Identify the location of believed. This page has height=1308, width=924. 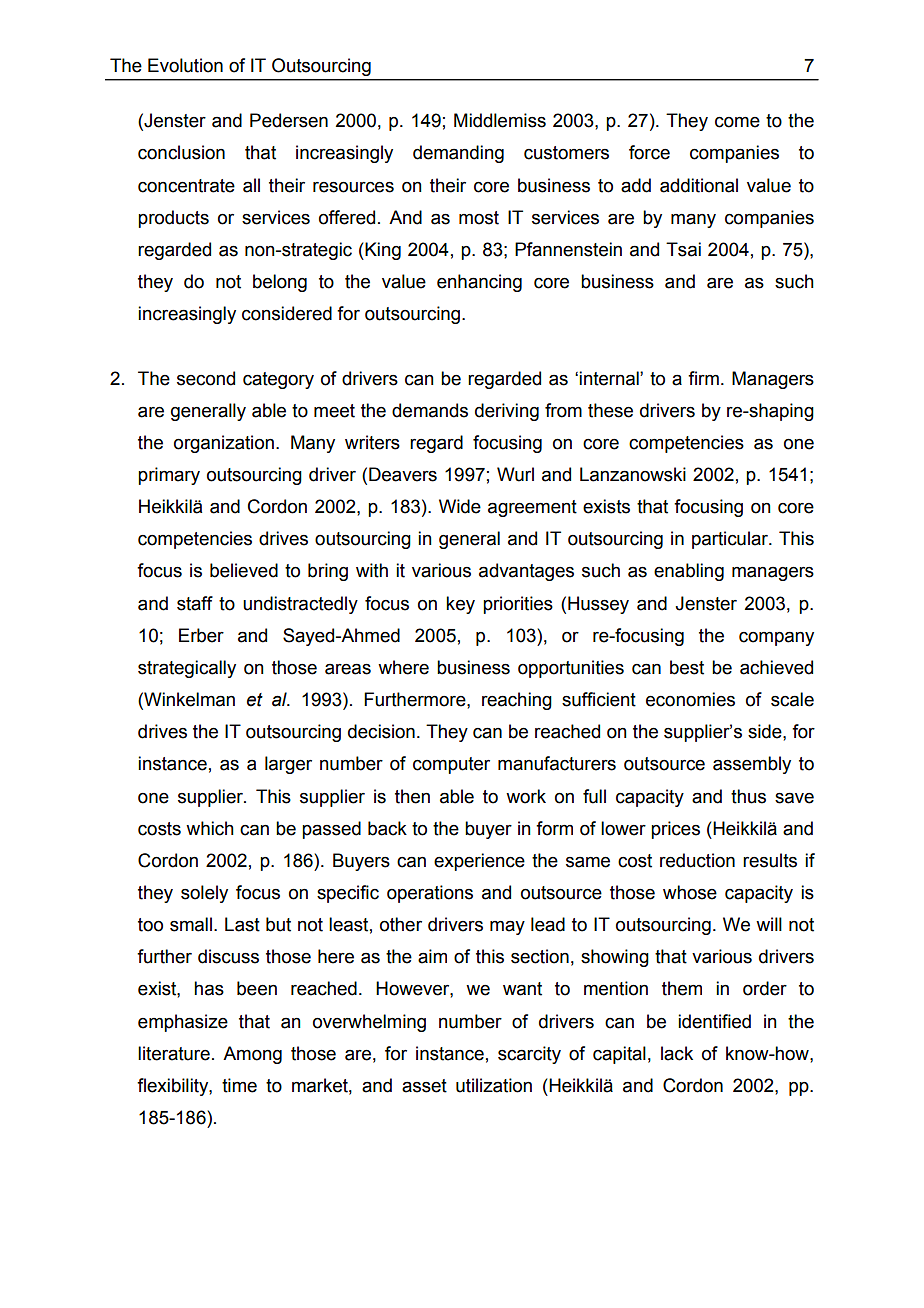
(244, 570).
